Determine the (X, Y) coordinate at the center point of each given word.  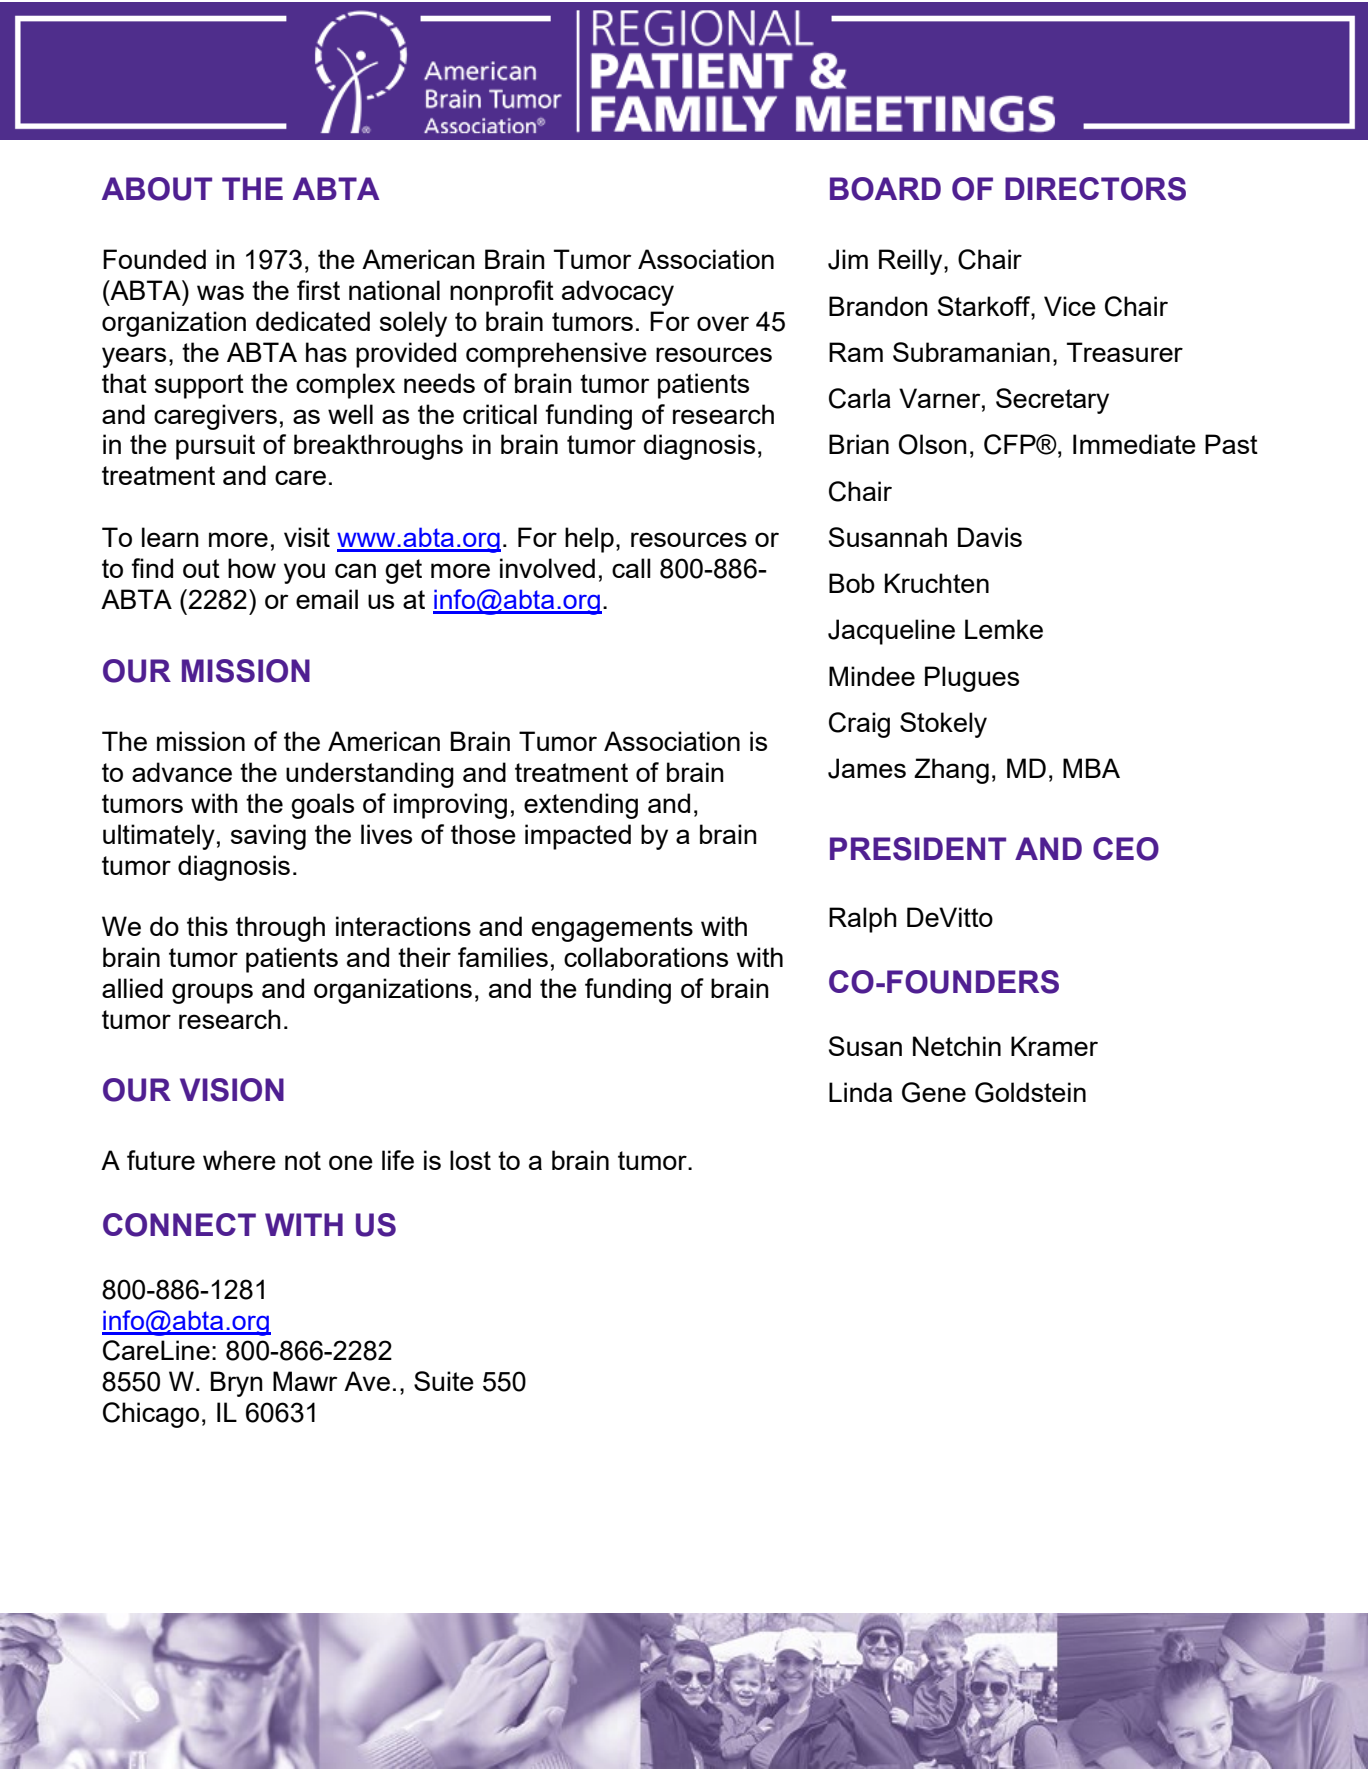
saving (268, 837)
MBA (1091, 768)
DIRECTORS (1095, 189)
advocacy (618, 293)
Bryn (237, 1384)
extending (581, 806)
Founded (154, 259)
